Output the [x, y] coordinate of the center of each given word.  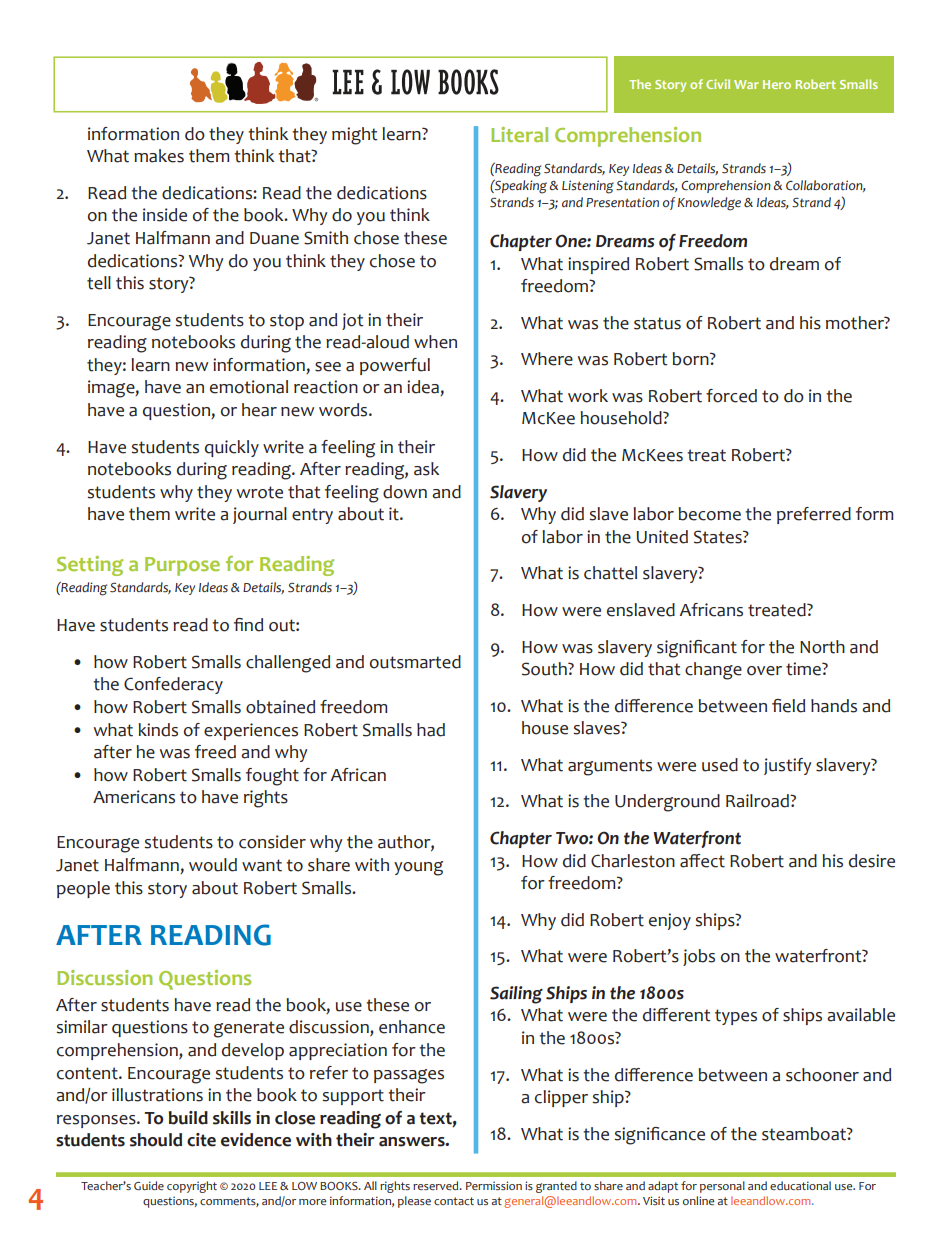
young [418, 868]
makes [159, 156]
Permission [494, 1185]
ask [426, 469]
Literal [519, 134]
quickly [232, 448]
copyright [192, 1187]
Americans [134, 797]
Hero [777, 84]
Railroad [758, 801]
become [709, 514]
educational [800, 1185]
